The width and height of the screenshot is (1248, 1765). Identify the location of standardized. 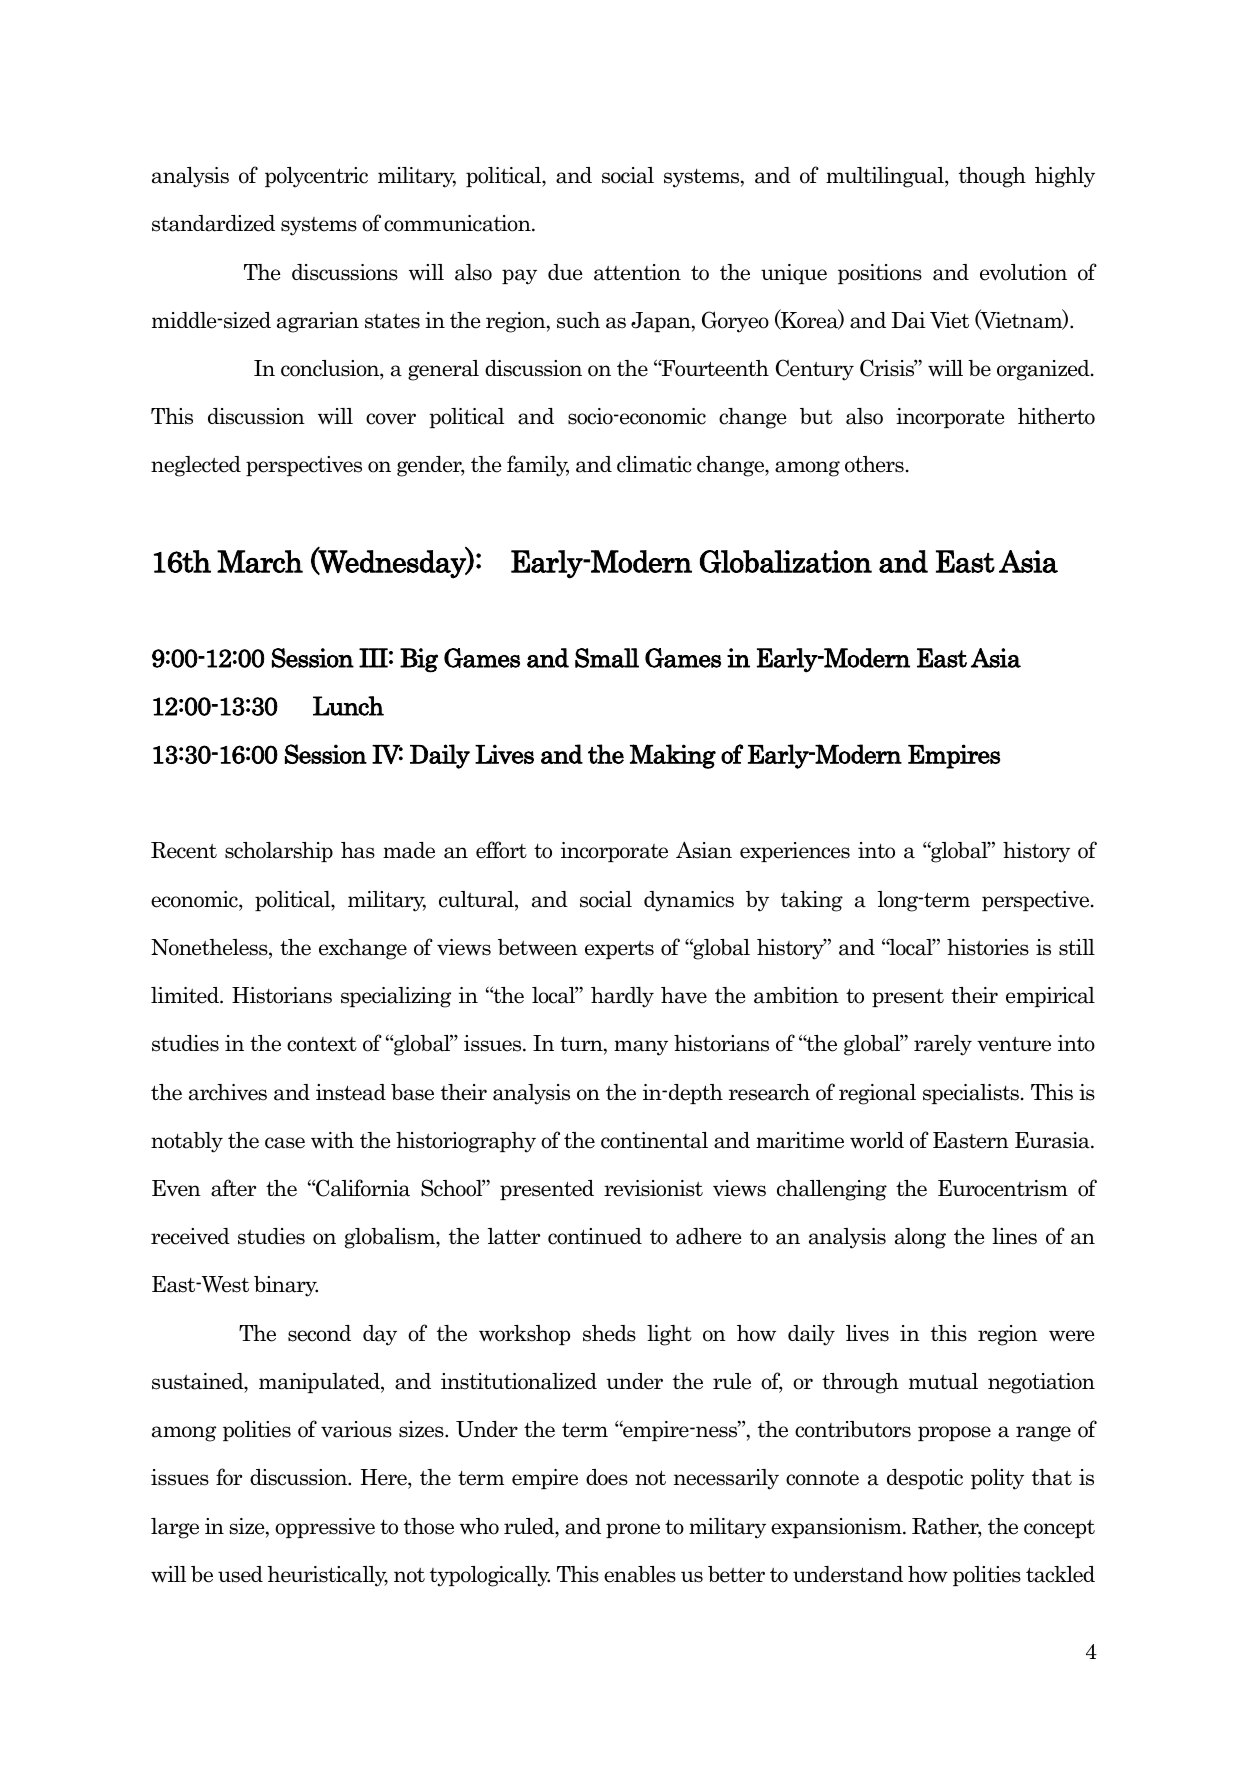
(213, 223).
